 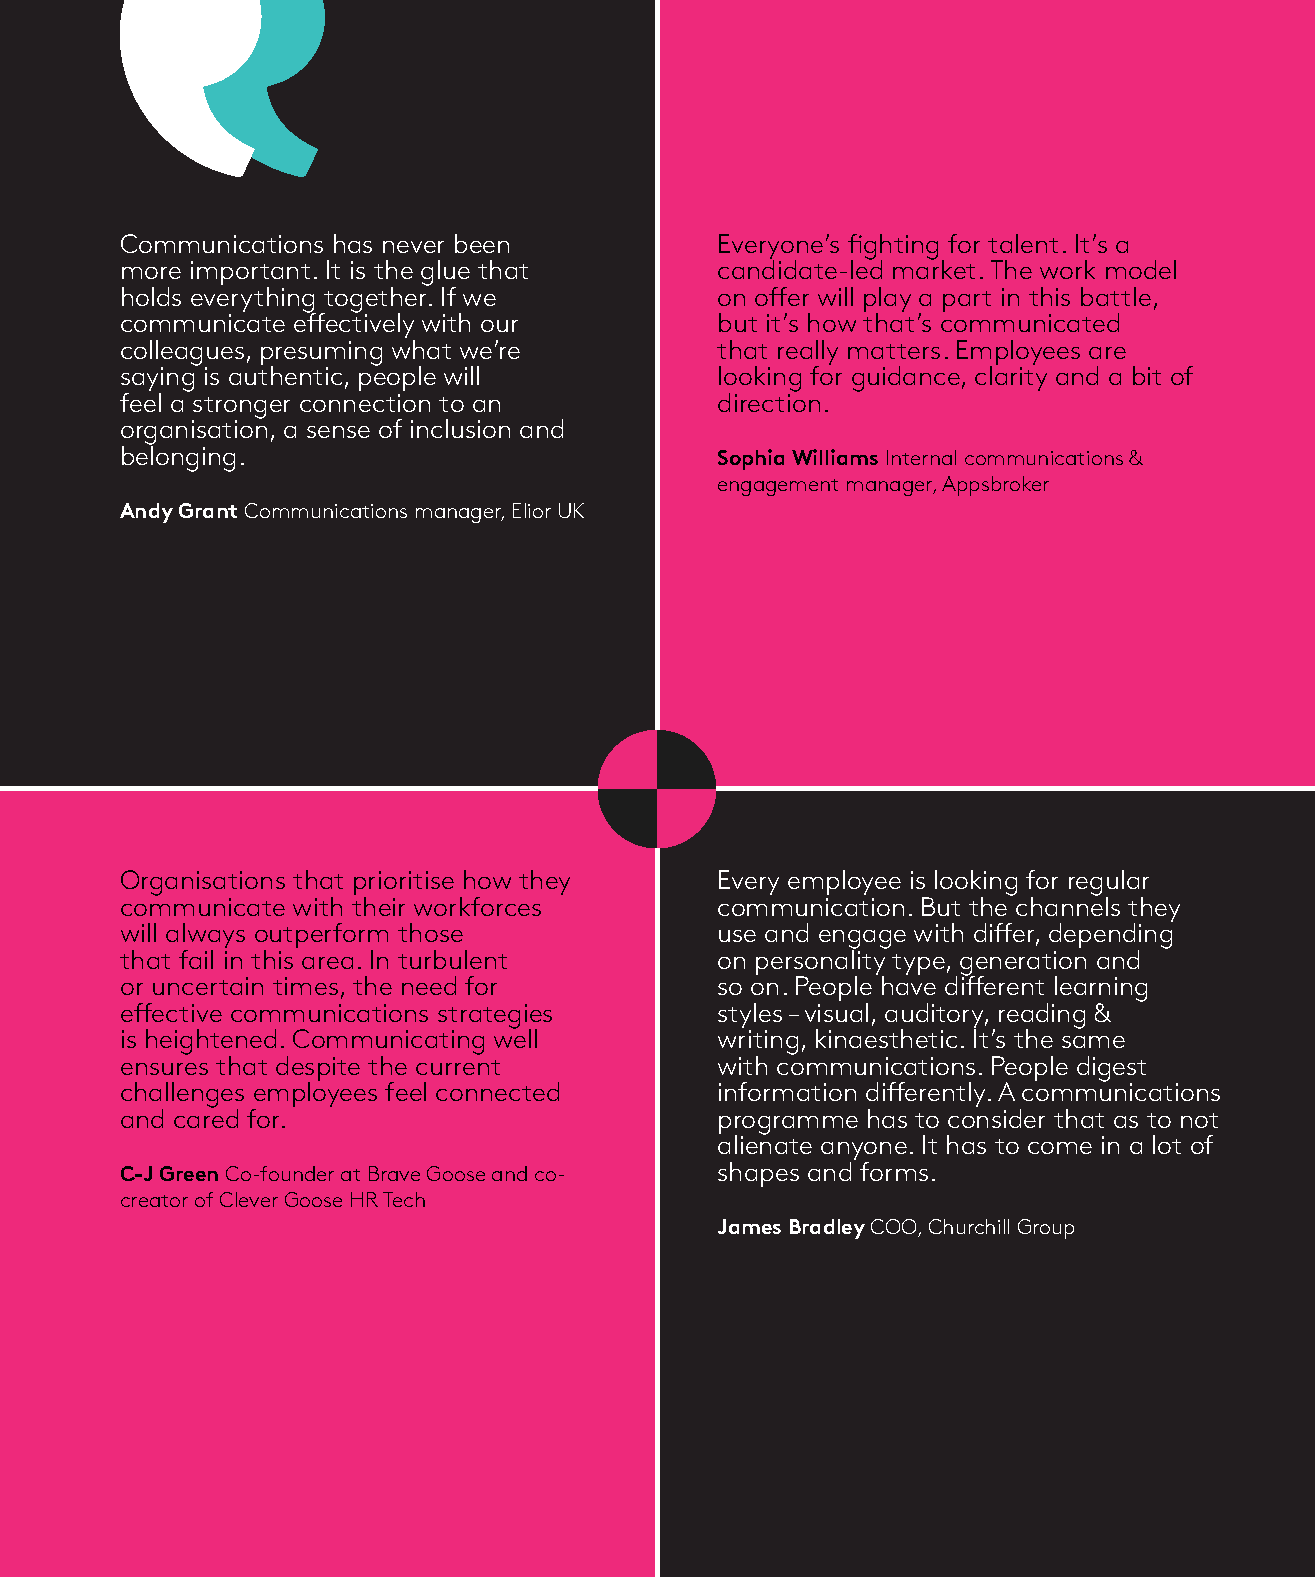 What do you see at coordinates (305, 986) in the document?
I see `times` at bounding box center [305, 986].
